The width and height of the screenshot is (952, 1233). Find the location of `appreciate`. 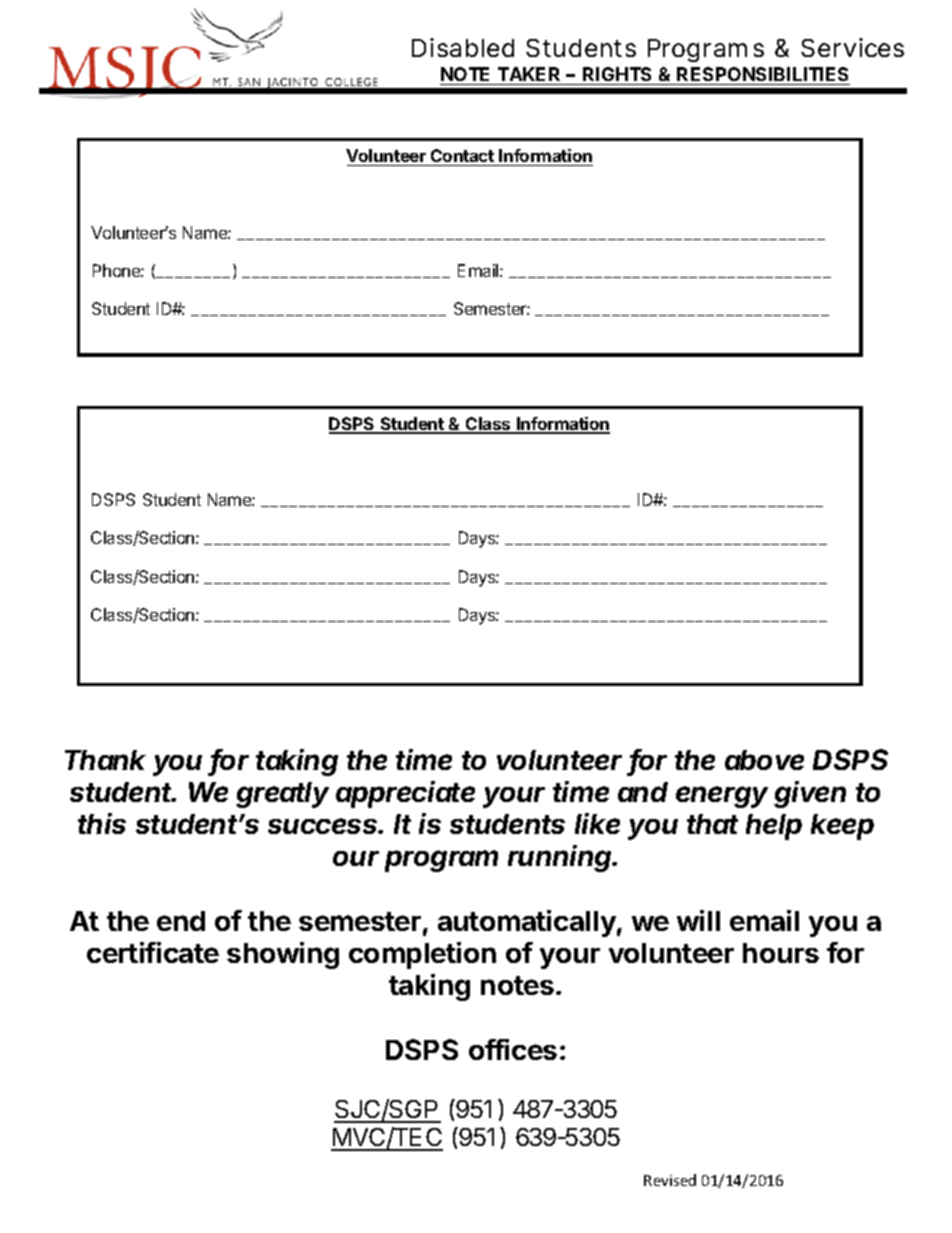

appreciate is located at coordinates (405, 794).
